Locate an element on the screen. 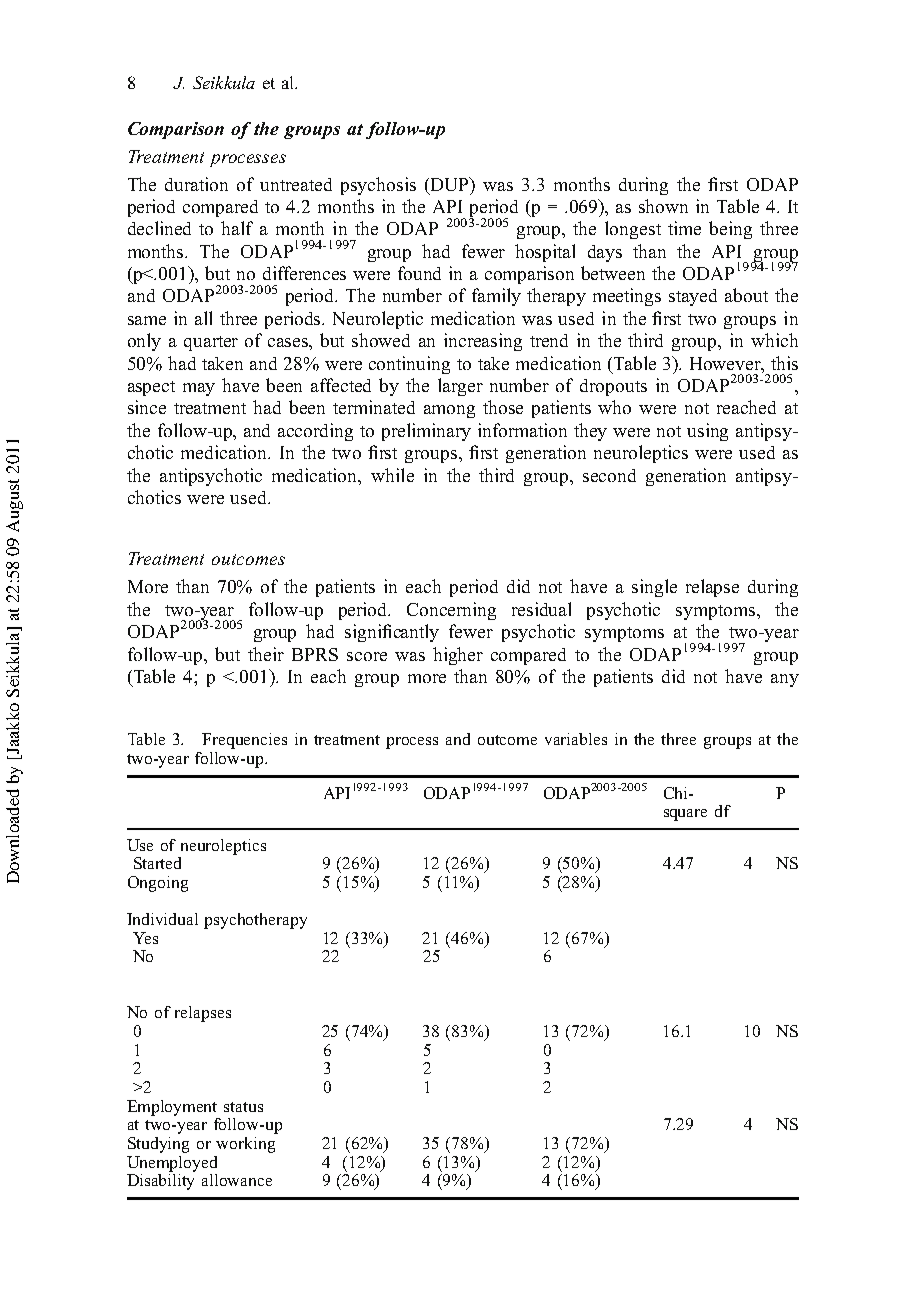 This screenshot has height=1316, width=923. variables is located at coordinates (576, 739).
